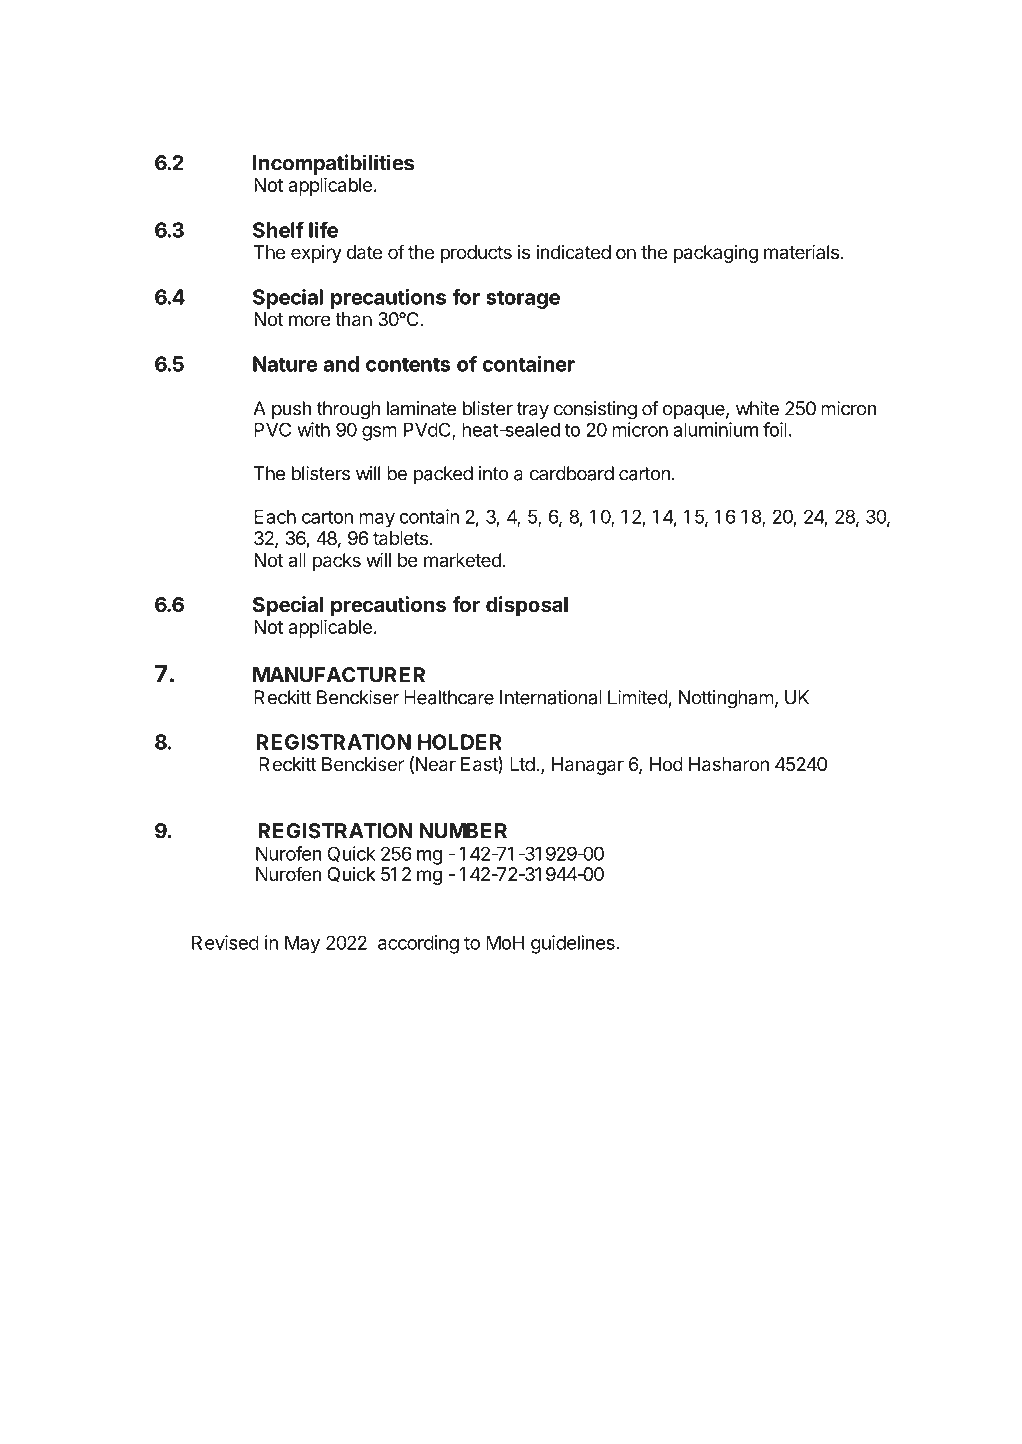  Describe the element at coordinates (533, 410) in the screenshot. I see `tray` at that location.
